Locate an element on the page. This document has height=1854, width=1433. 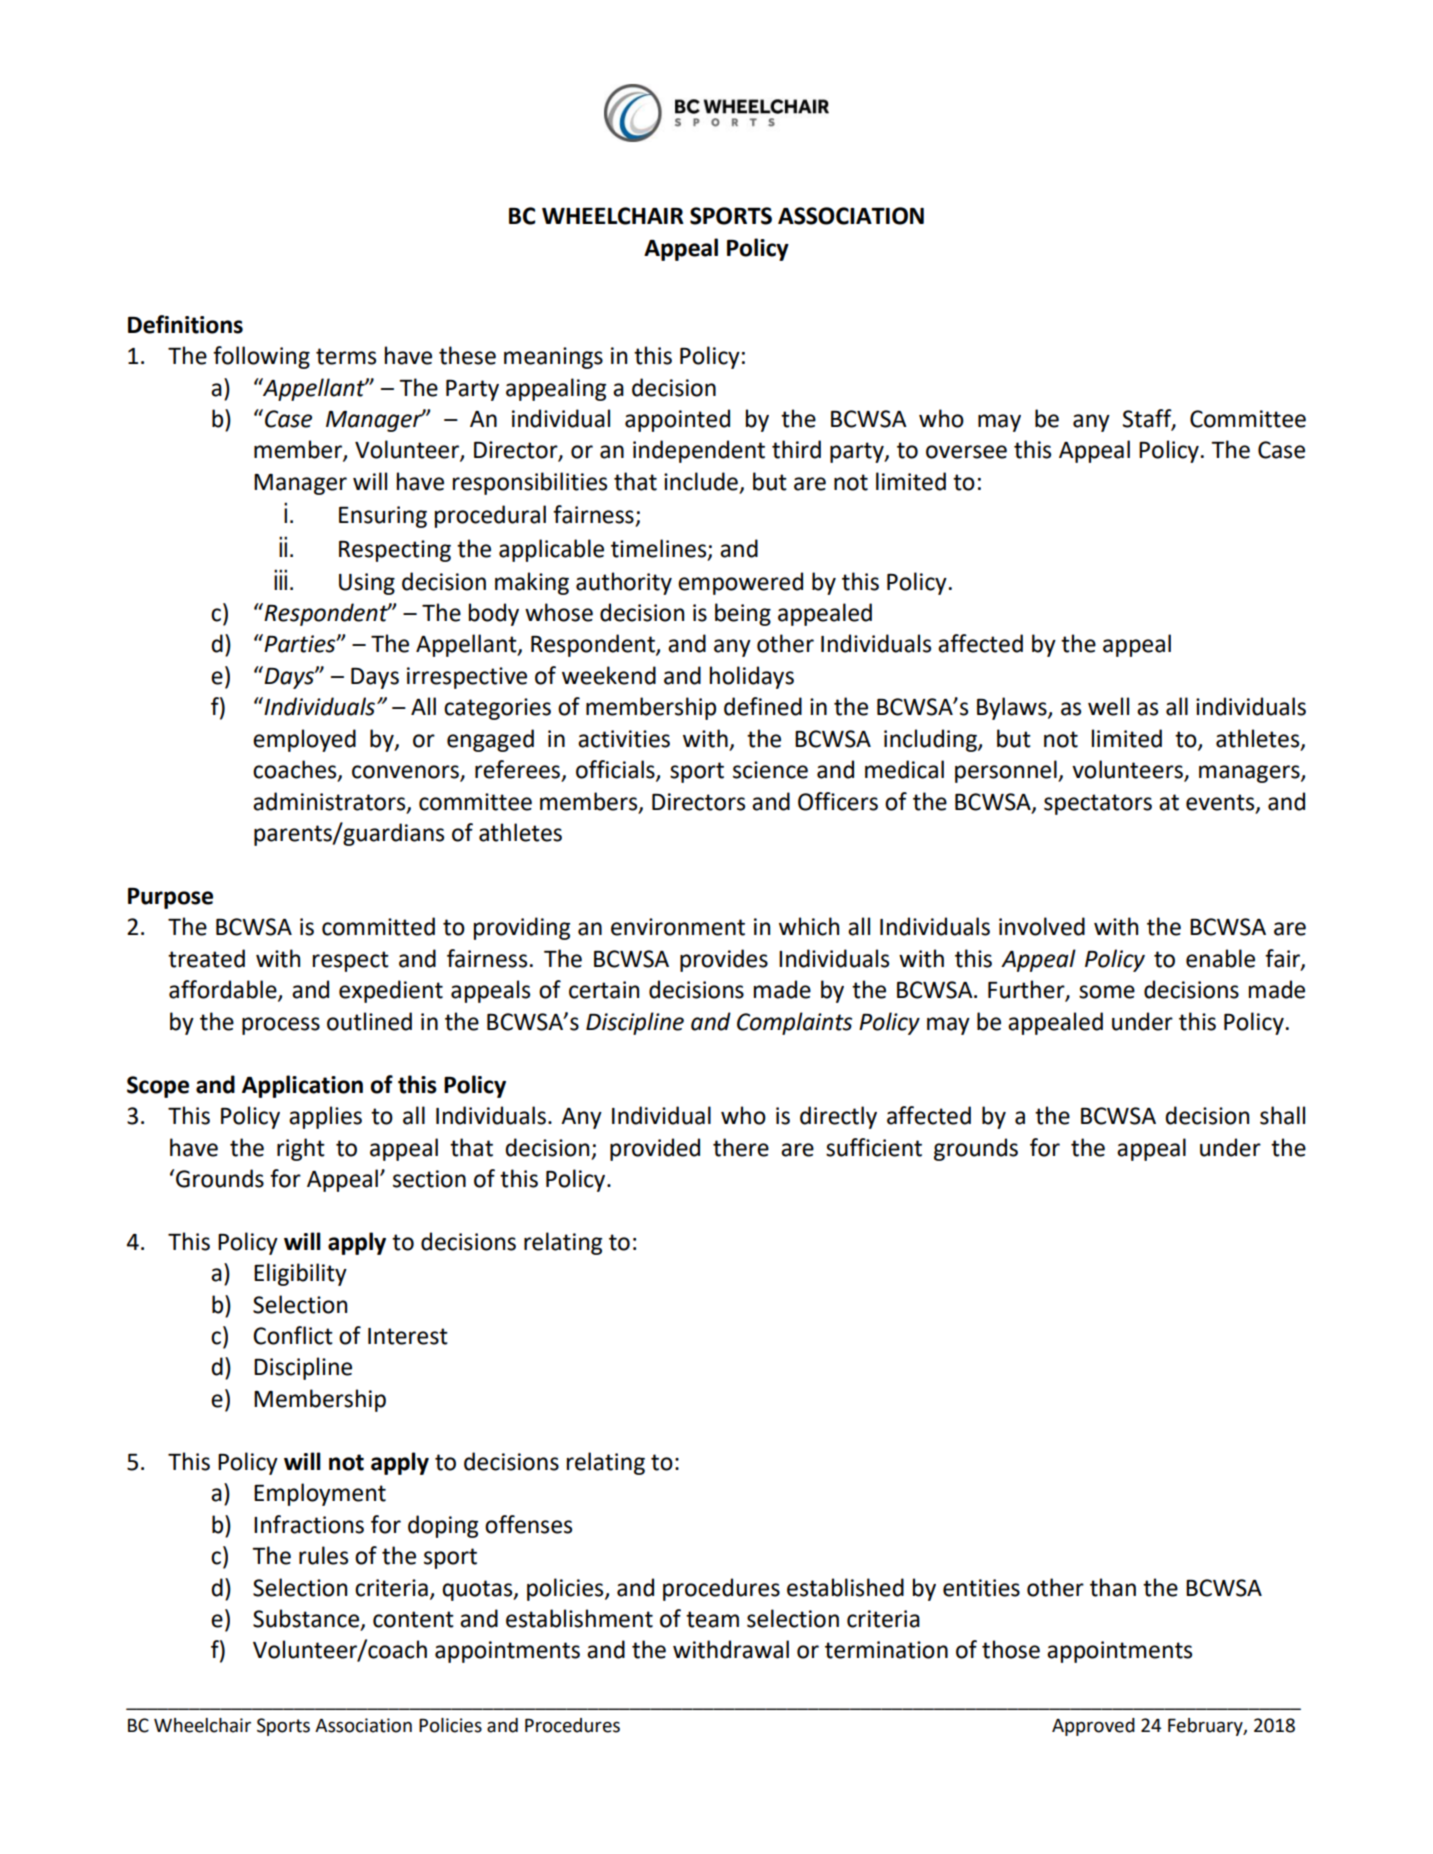
appointed is located at coordinates (677, 420).
